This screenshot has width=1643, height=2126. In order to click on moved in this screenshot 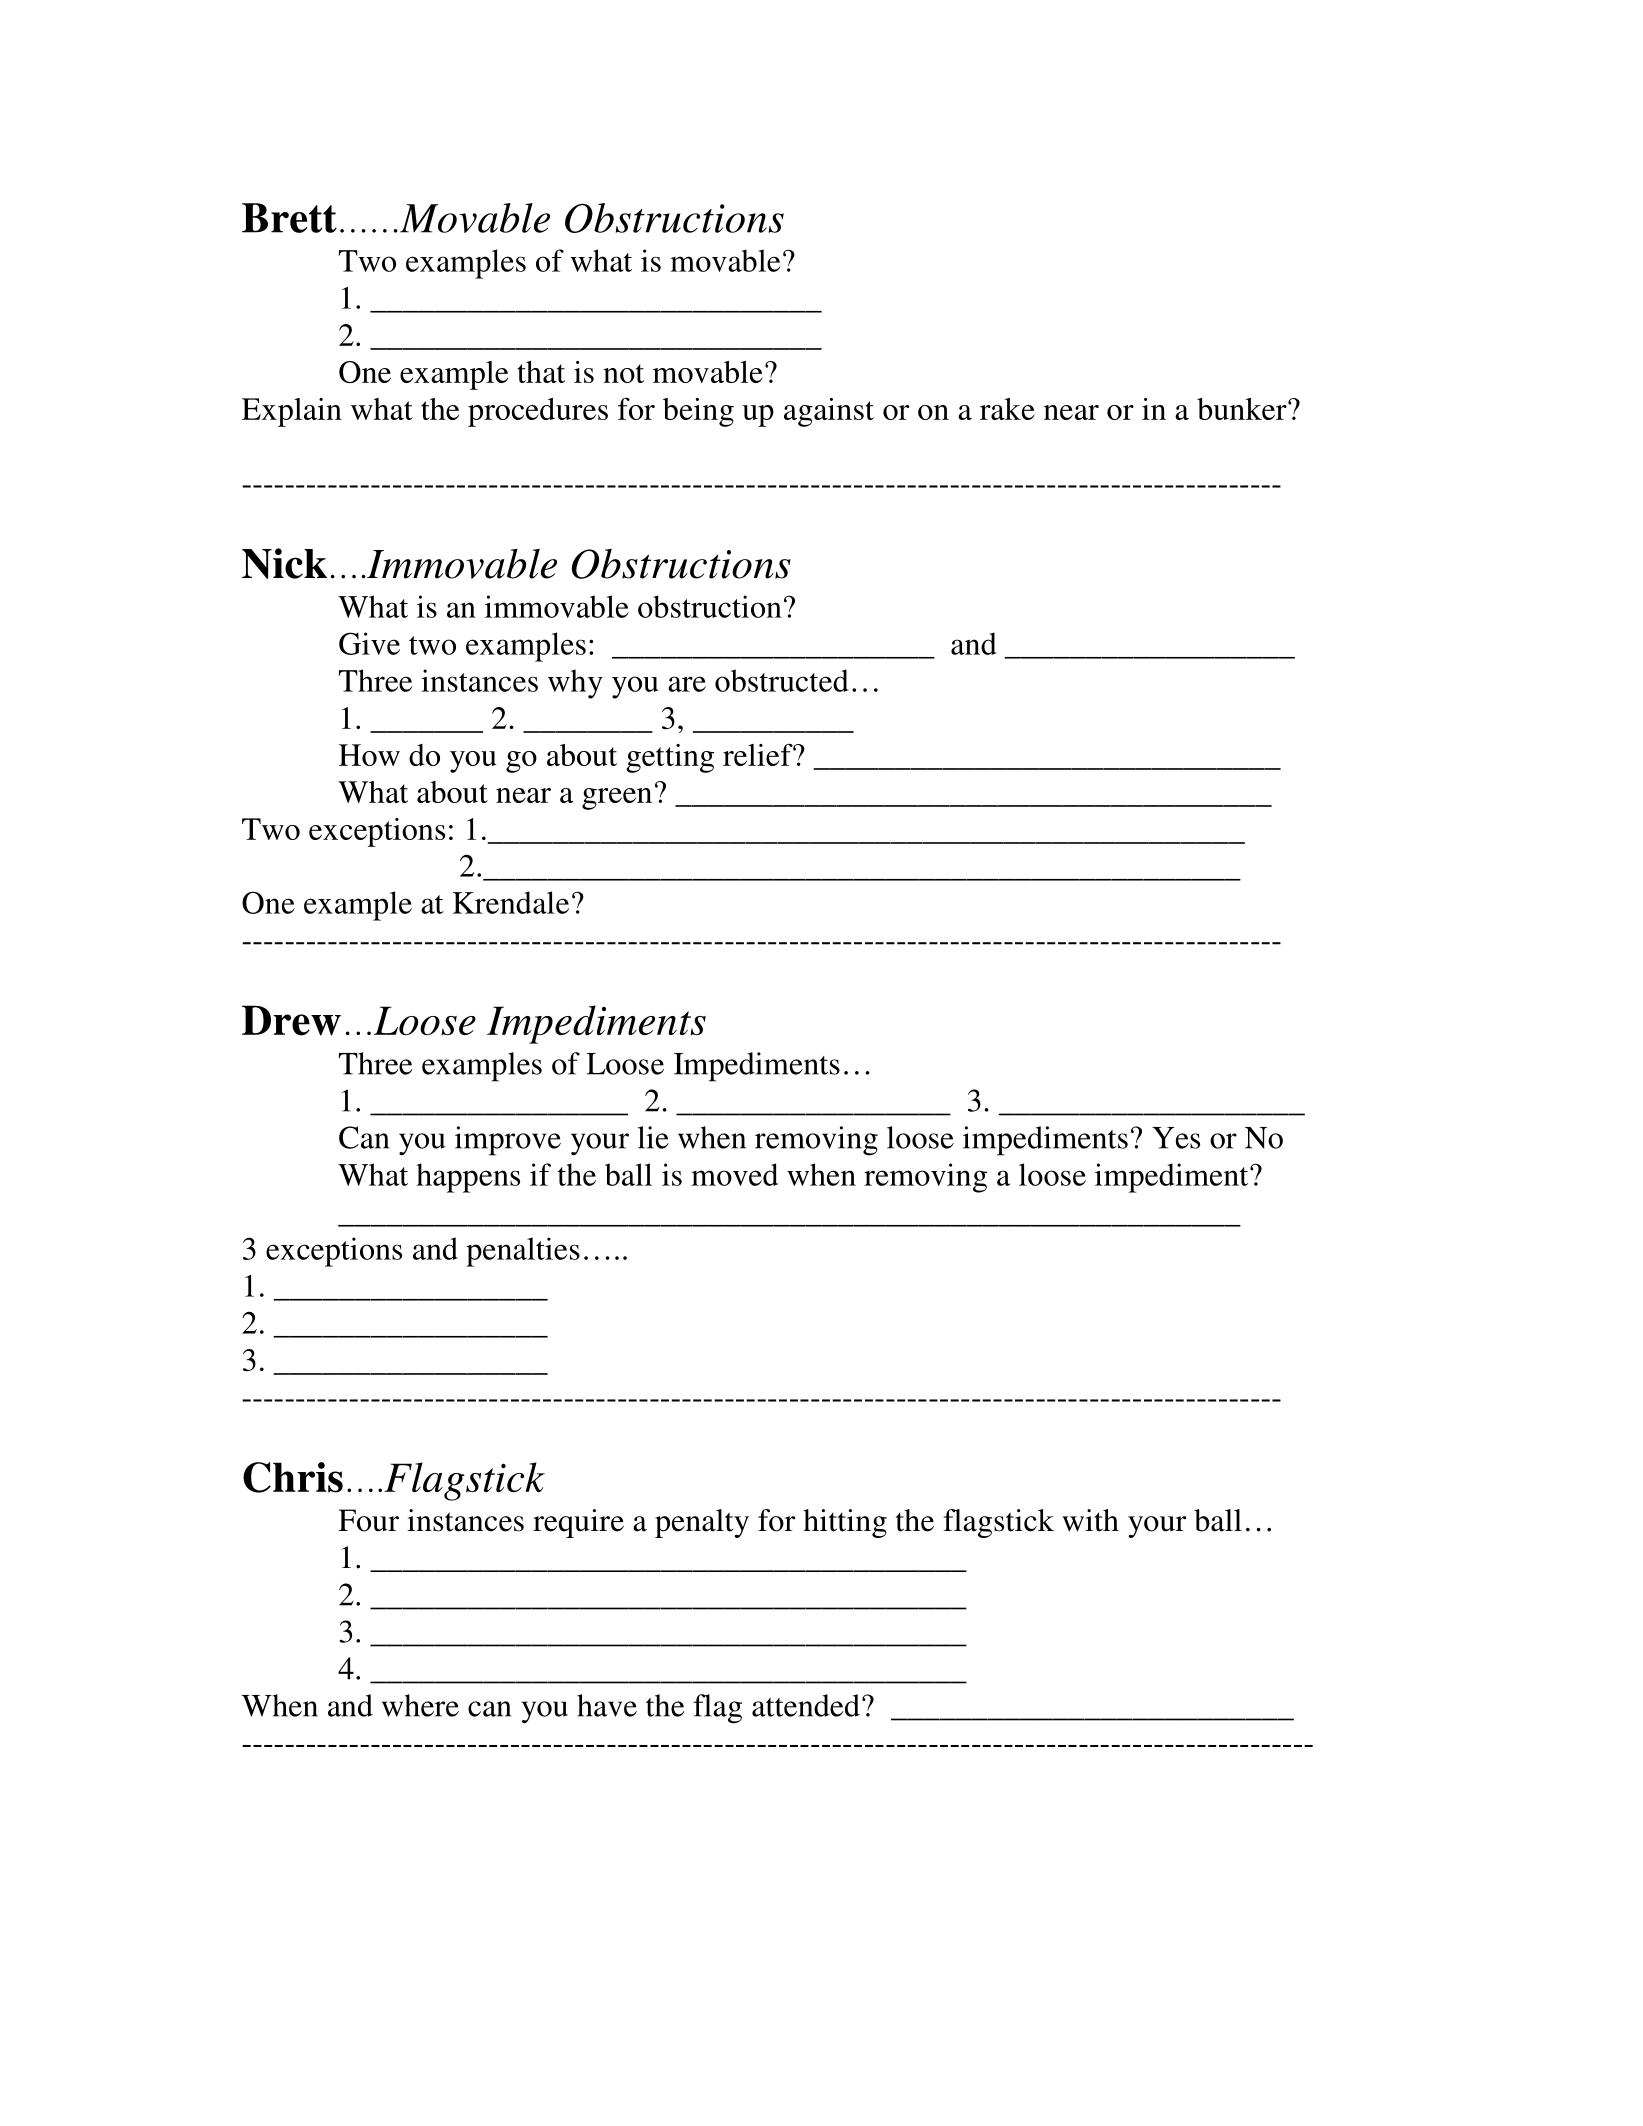, I will do `click(734, 1174)`.
